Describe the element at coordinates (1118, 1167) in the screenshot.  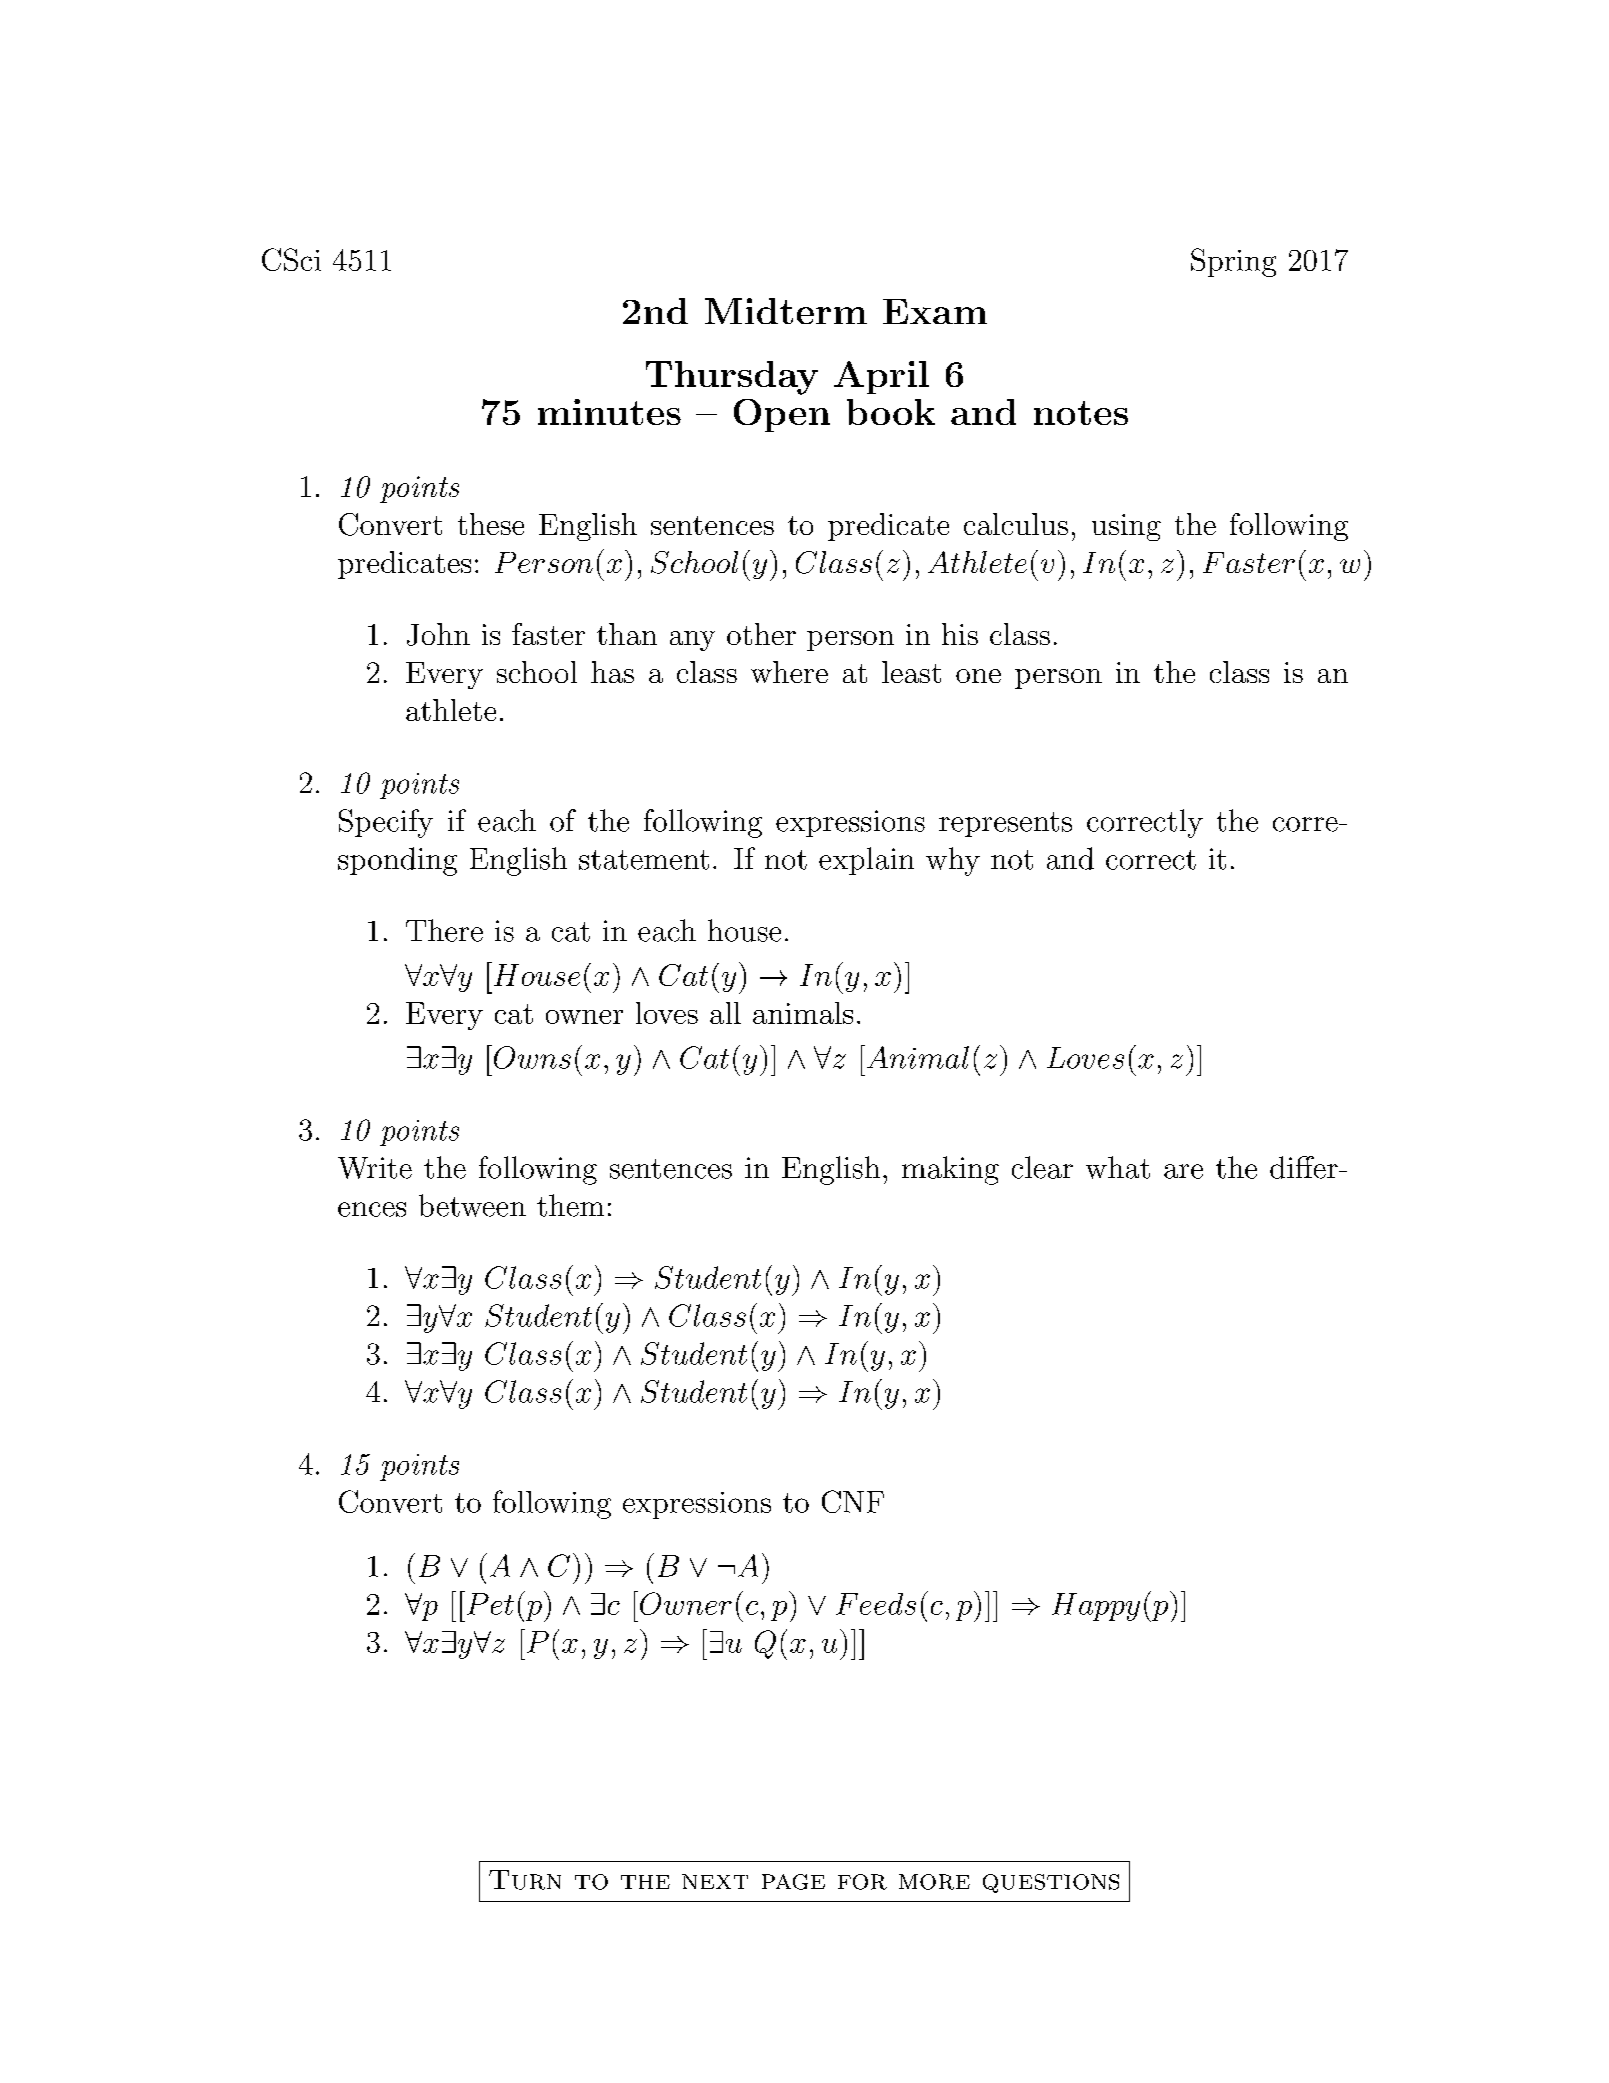
I see `what` at that location.
